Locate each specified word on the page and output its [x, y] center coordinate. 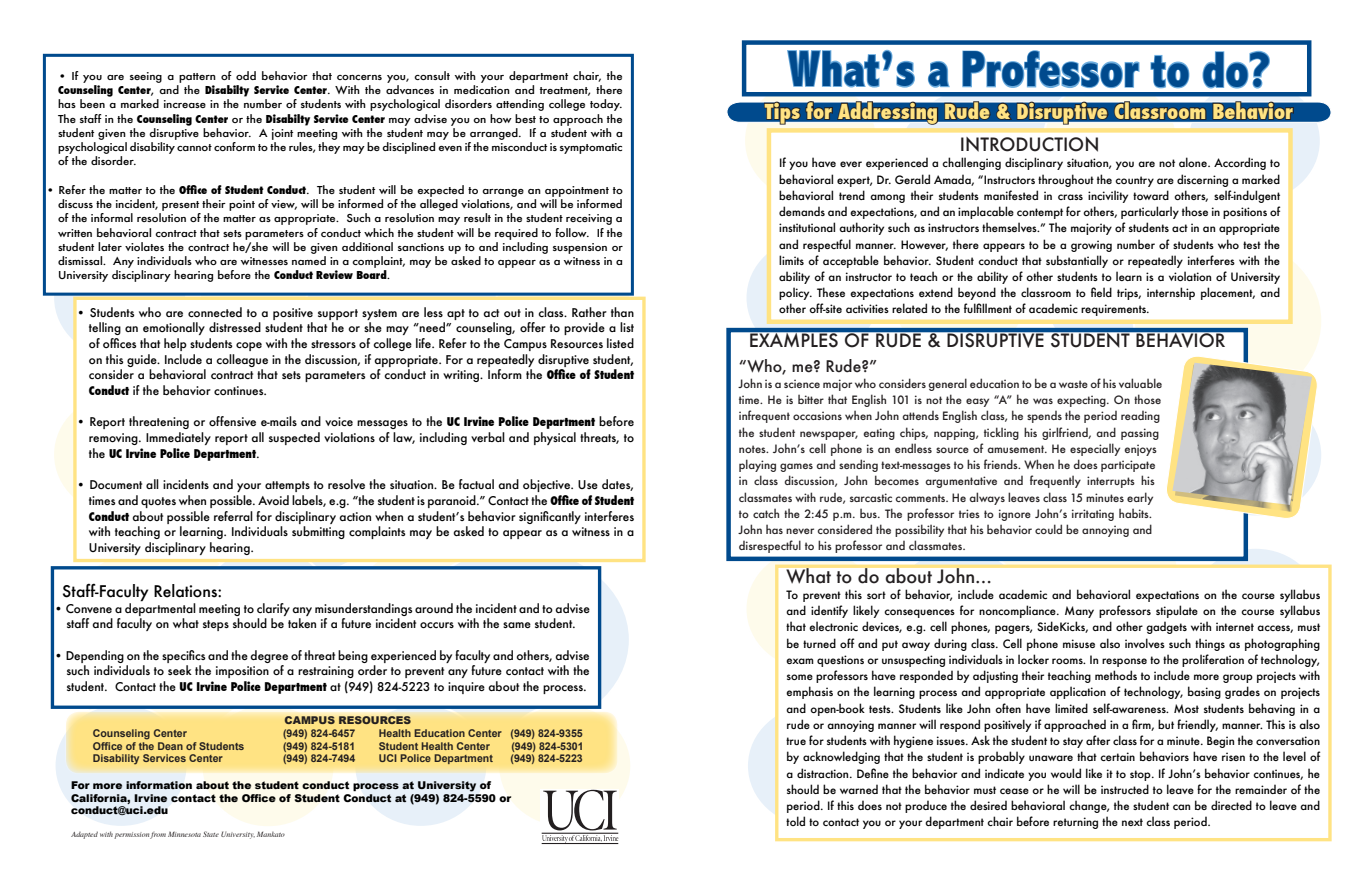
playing [757, 465]
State [211, 834]
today [606, 105]
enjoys [1140, 450]
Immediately [178, 438]
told [795, 821]
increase [185, 104]
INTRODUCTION [1029, 144]
